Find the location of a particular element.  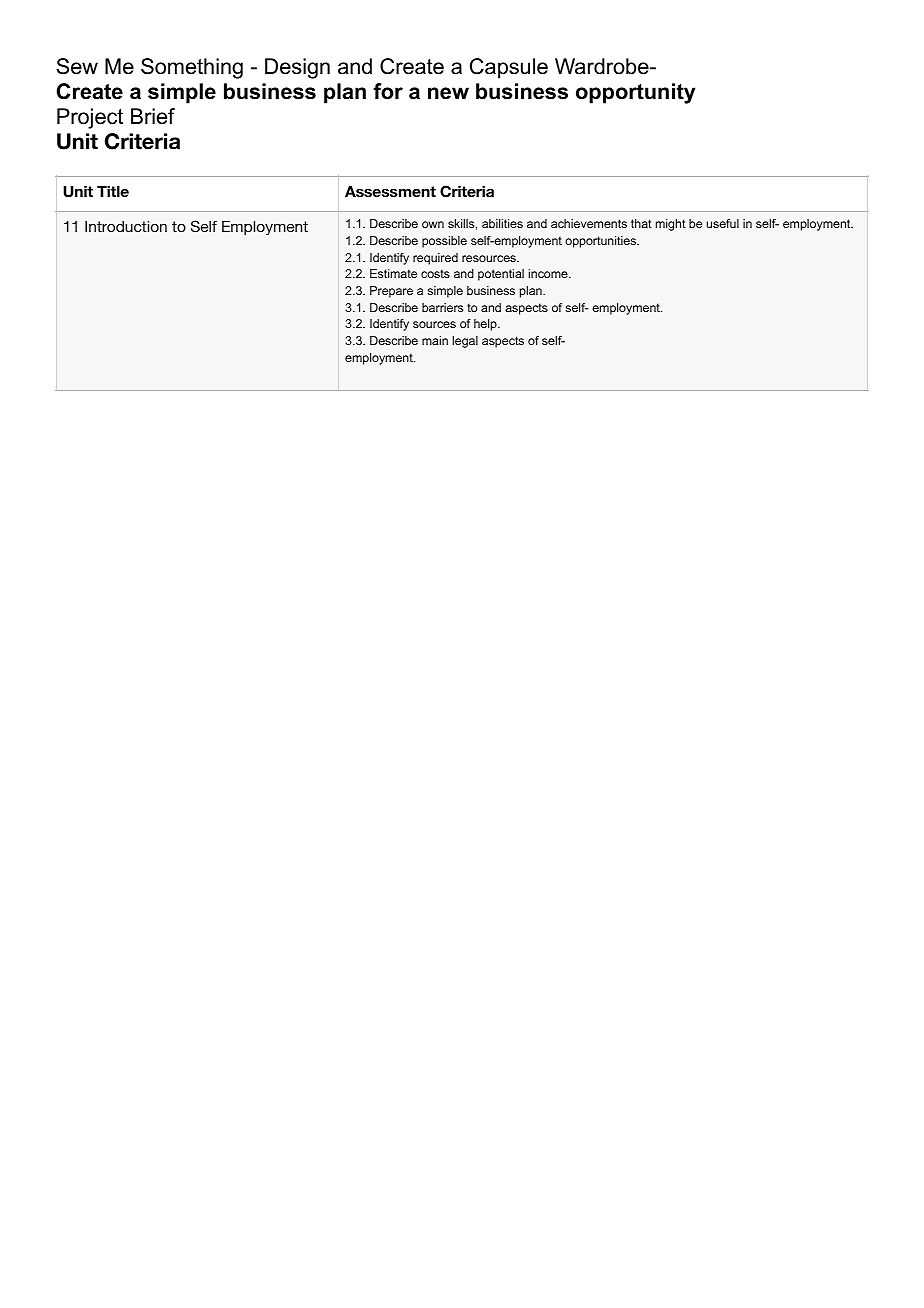

Assessment is located at coordinates (390, 191).
